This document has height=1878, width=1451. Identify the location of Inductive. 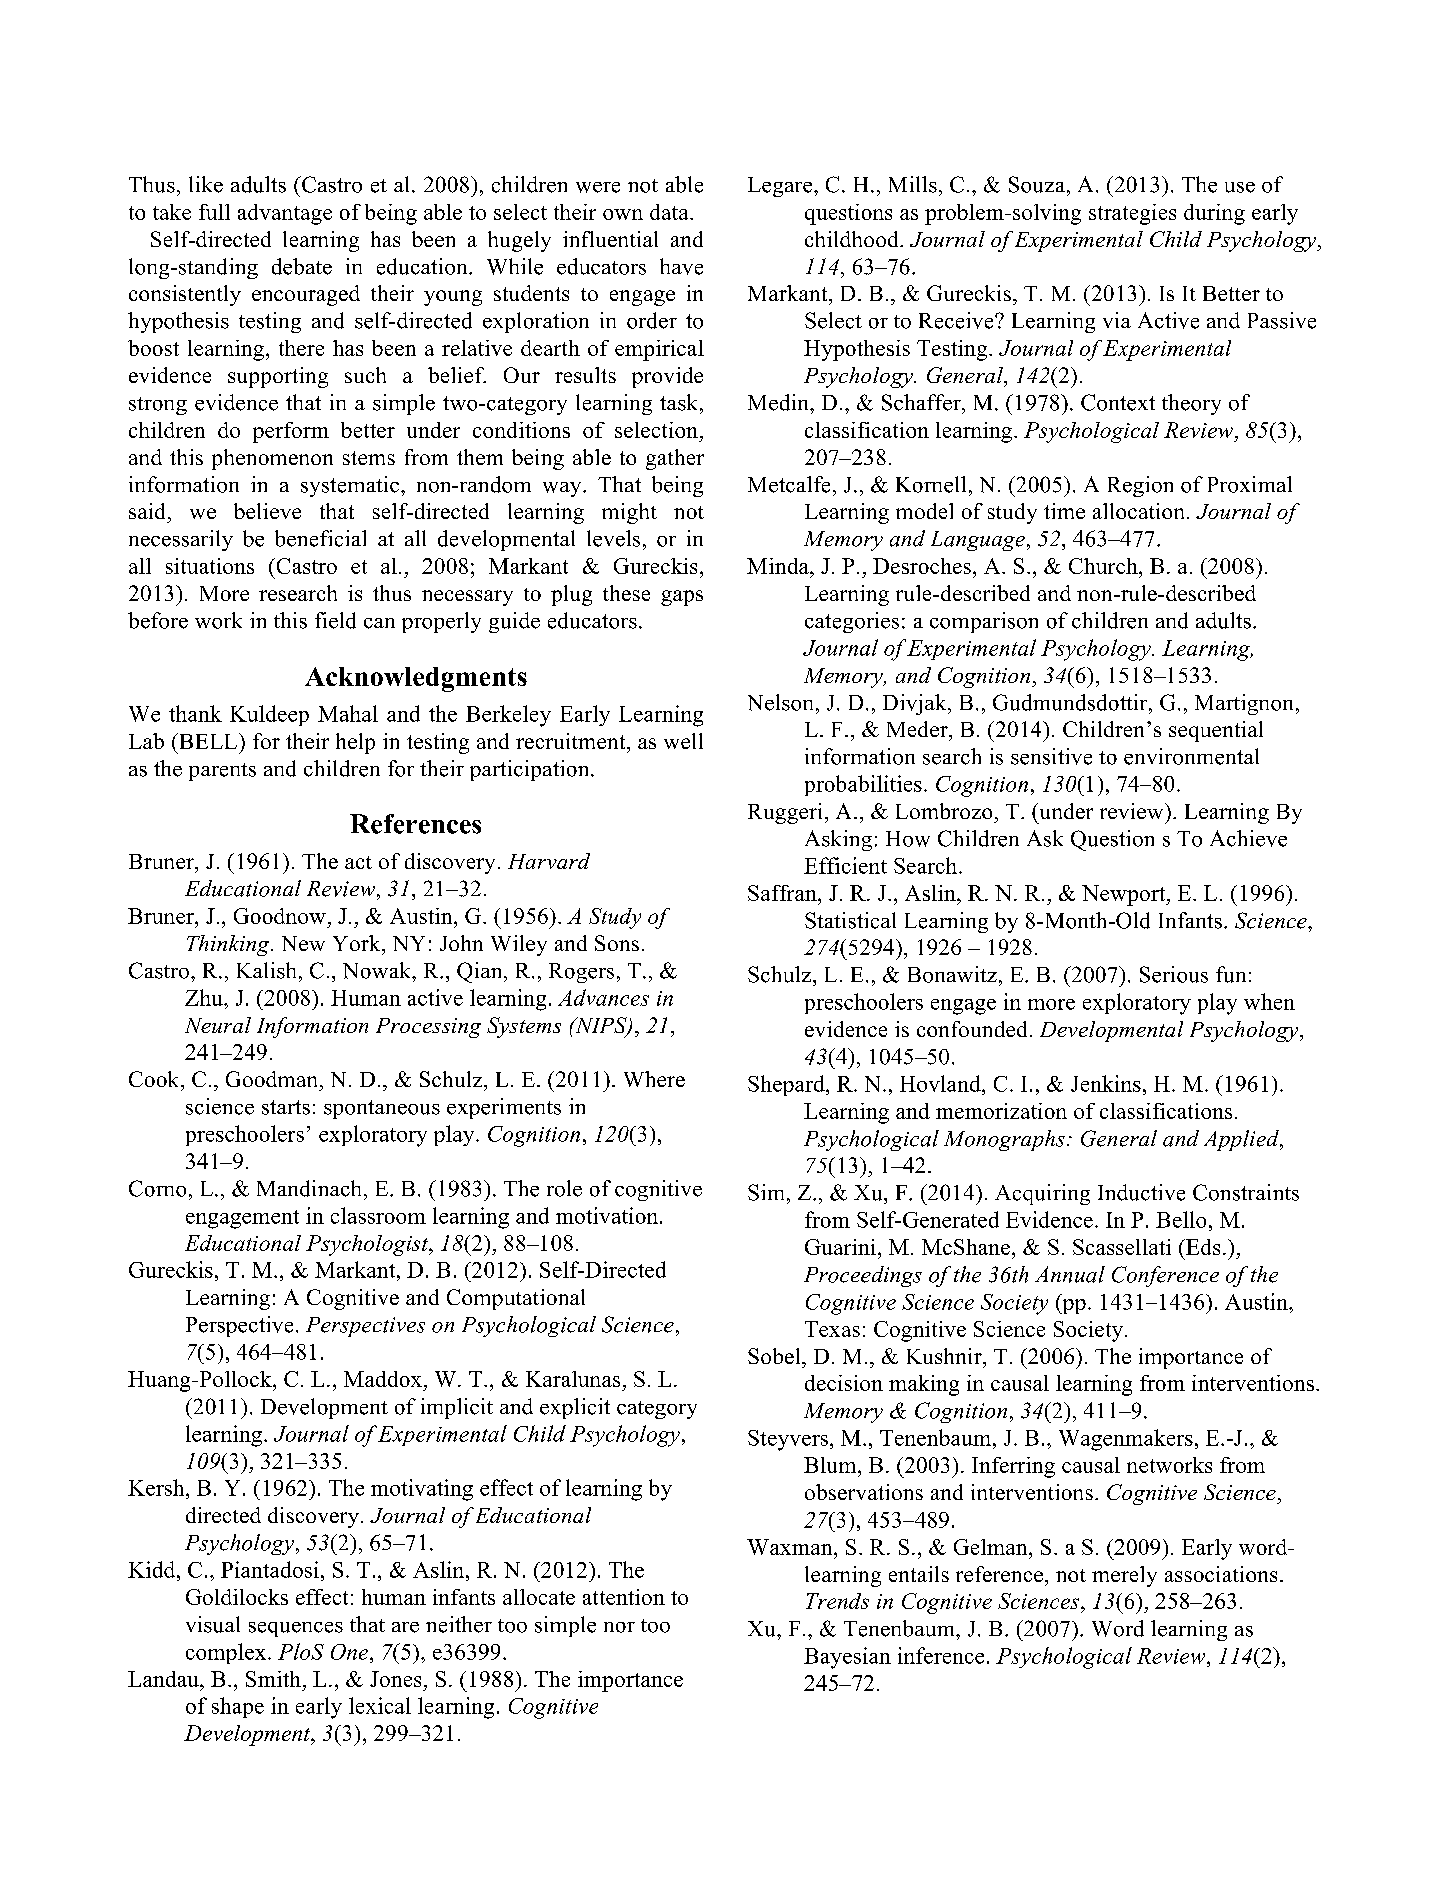
(1141, 1192).
